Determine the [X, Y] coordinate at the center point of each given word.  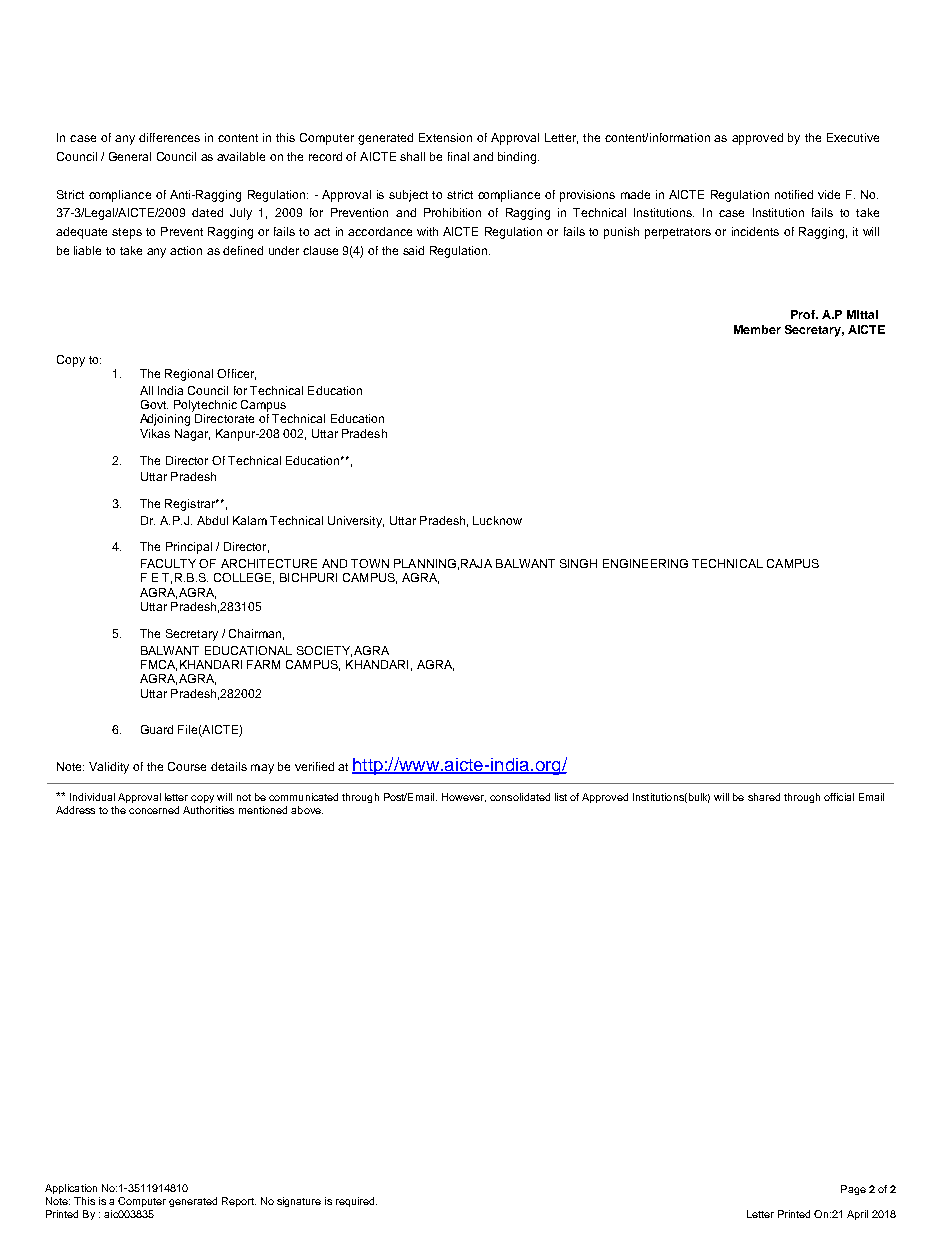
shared [764, 797]
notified [794, 194]
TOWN [370, 563]
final [458, 156]
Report [239, 1202]
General [130, 156]
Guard [157, 729]
